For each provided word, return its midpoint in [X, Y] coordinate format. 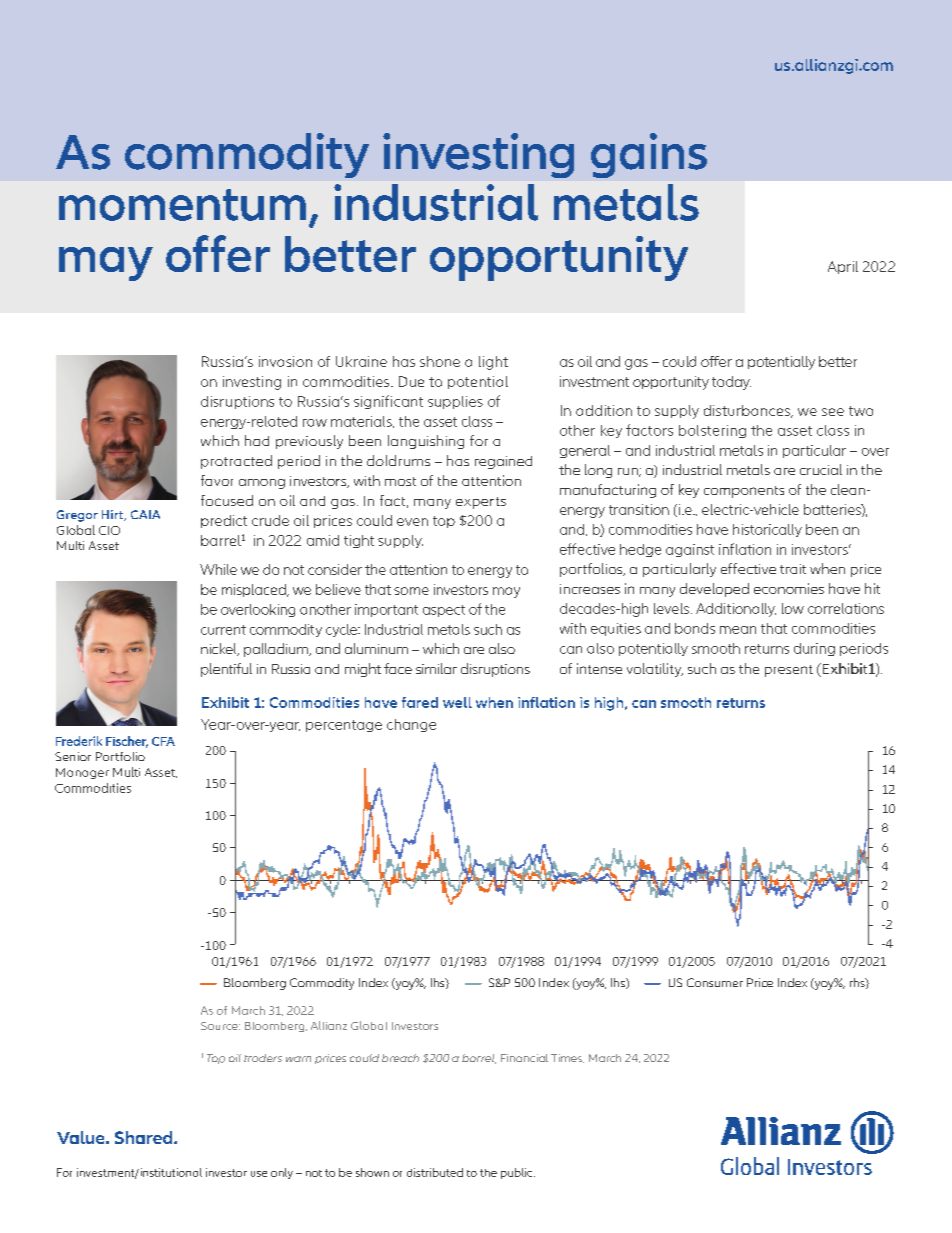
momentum [182, 205]
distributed [435, 1172]
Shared [145, 1137]
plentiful [226, 670]
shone [440, 361]
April [843, 267]
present [789, 671]
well [457, 702]
